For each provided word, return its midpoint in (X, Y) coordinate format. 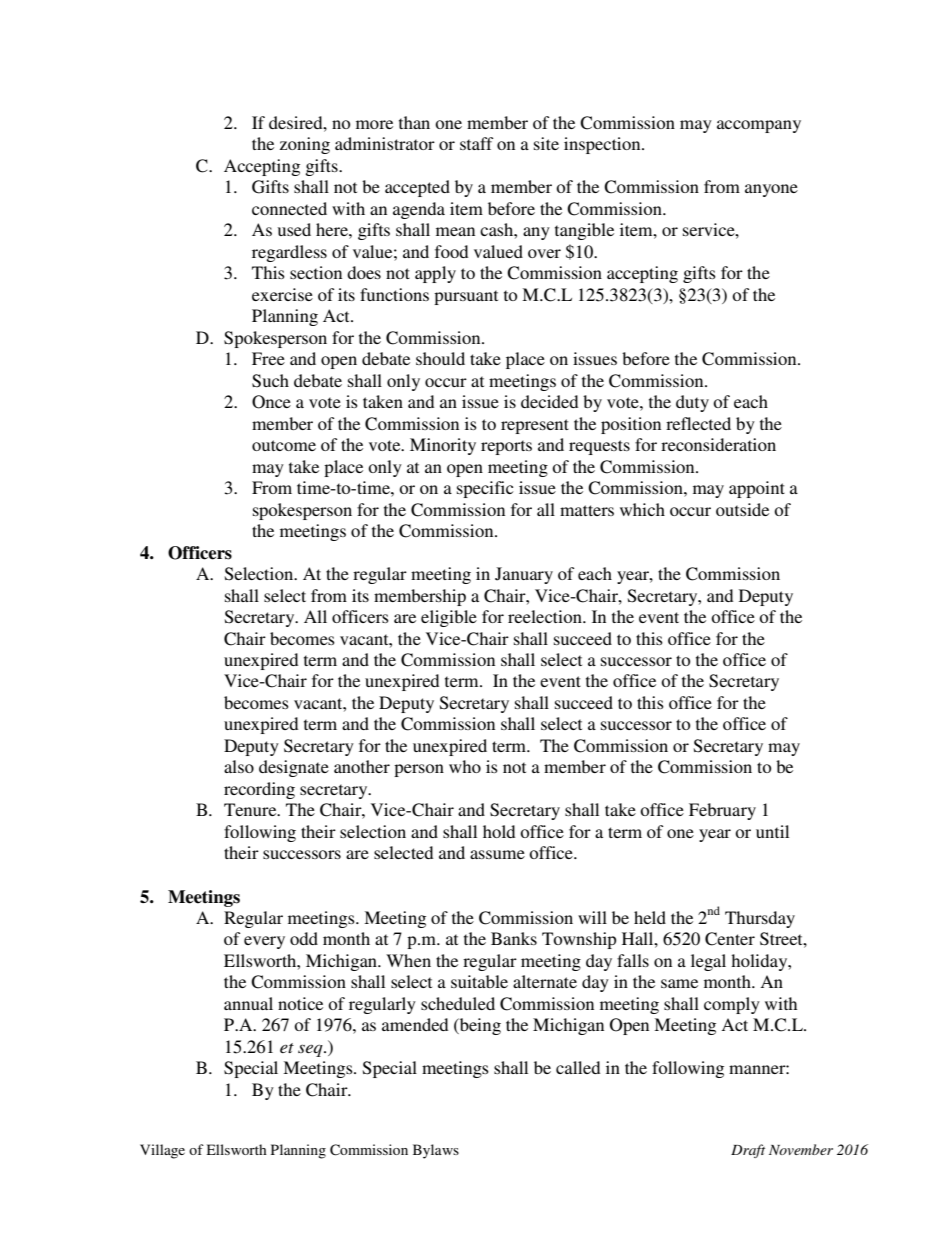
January (524, 575)
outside (742, 509)
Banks (514, 938)
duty (692, 403)
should (440, 358)
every (264, 942)
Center (730, 939)
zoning (305, 145)
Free (268, 358)
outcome (284, 445)
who (465, 766)
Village (162, 1151)
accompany (759, 126)
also (239, 766)
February (722, 811)
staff (476, 143)
